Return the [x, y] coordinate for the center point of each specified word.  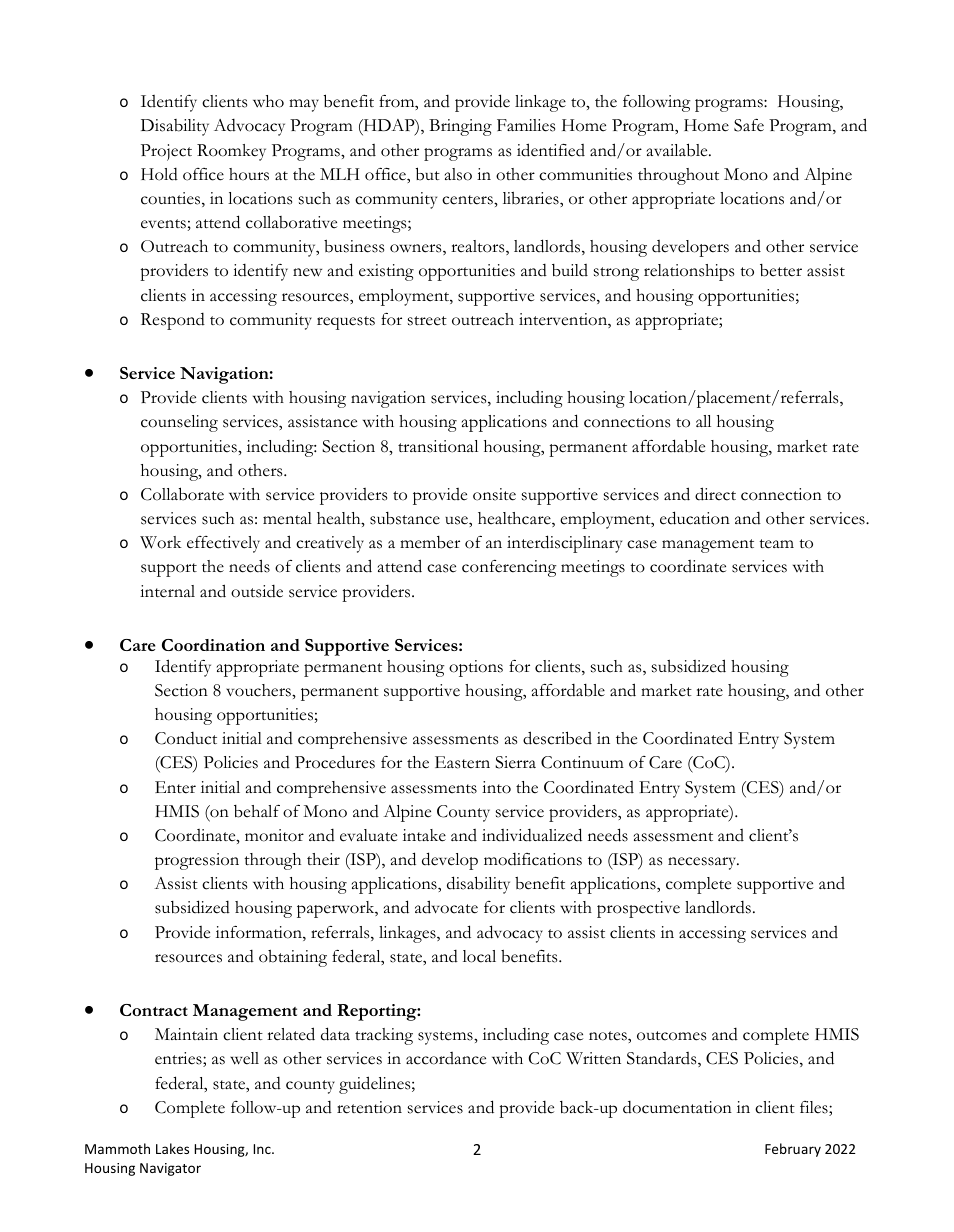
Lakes [172, 1148]
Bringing [460, 127]
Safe [749, 125]
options [476, 668]
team [776, 544]
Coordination [213, 645]
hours [249, 174]
